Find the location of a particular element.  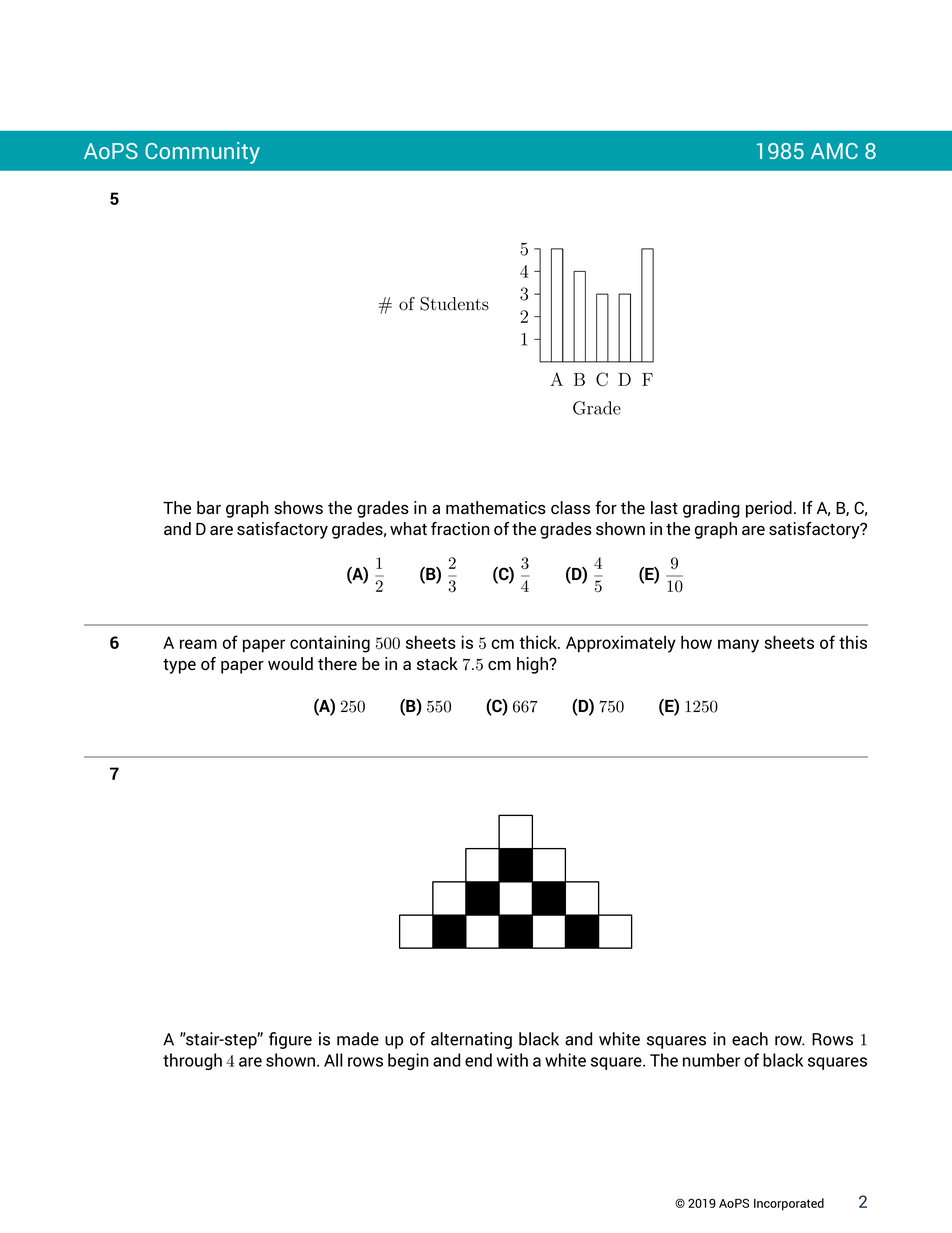

each is located at coordinates (750, 1039).
